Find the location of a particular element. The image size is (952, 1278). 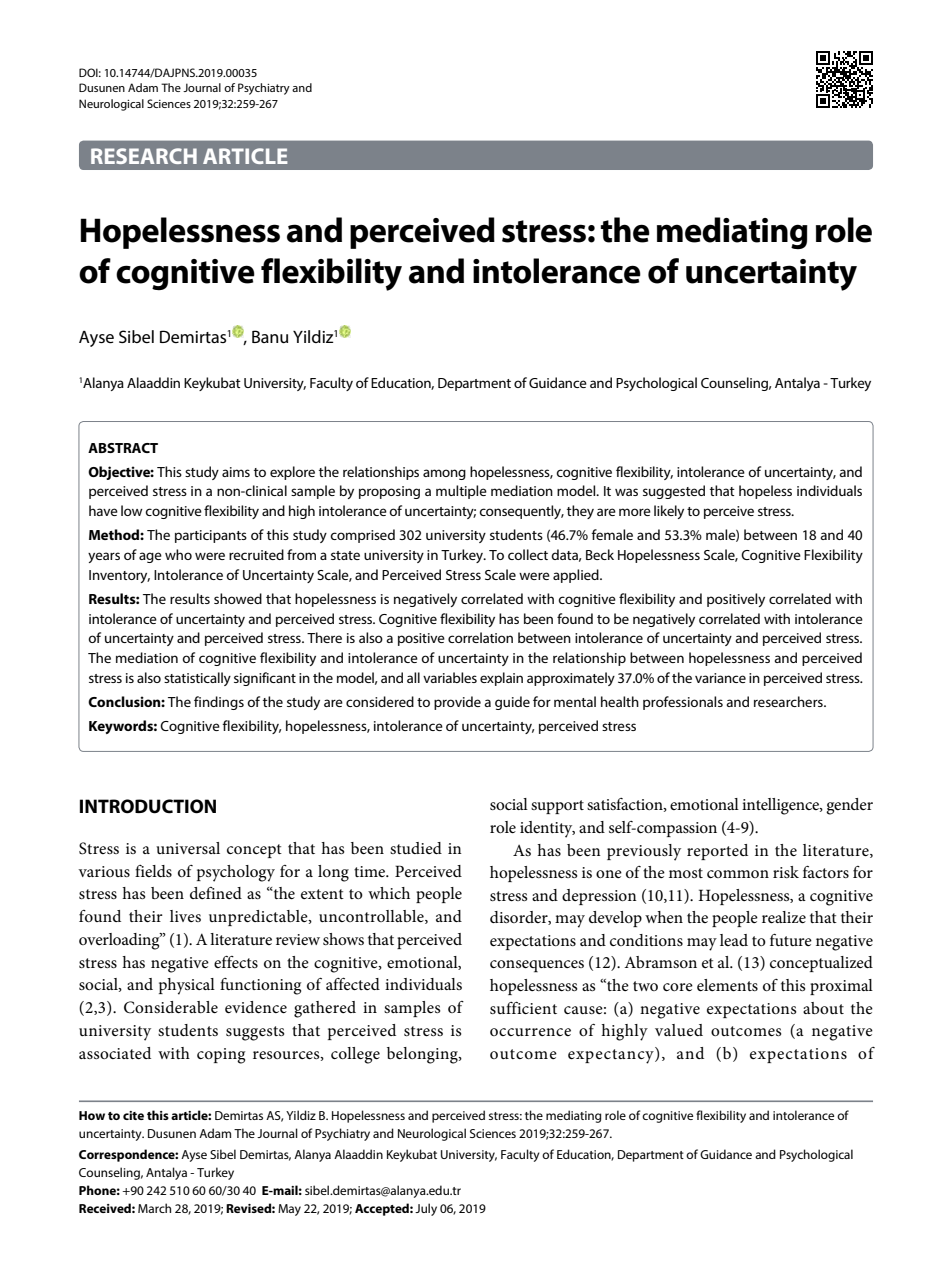

lives is located at coordinates (185, 916).
